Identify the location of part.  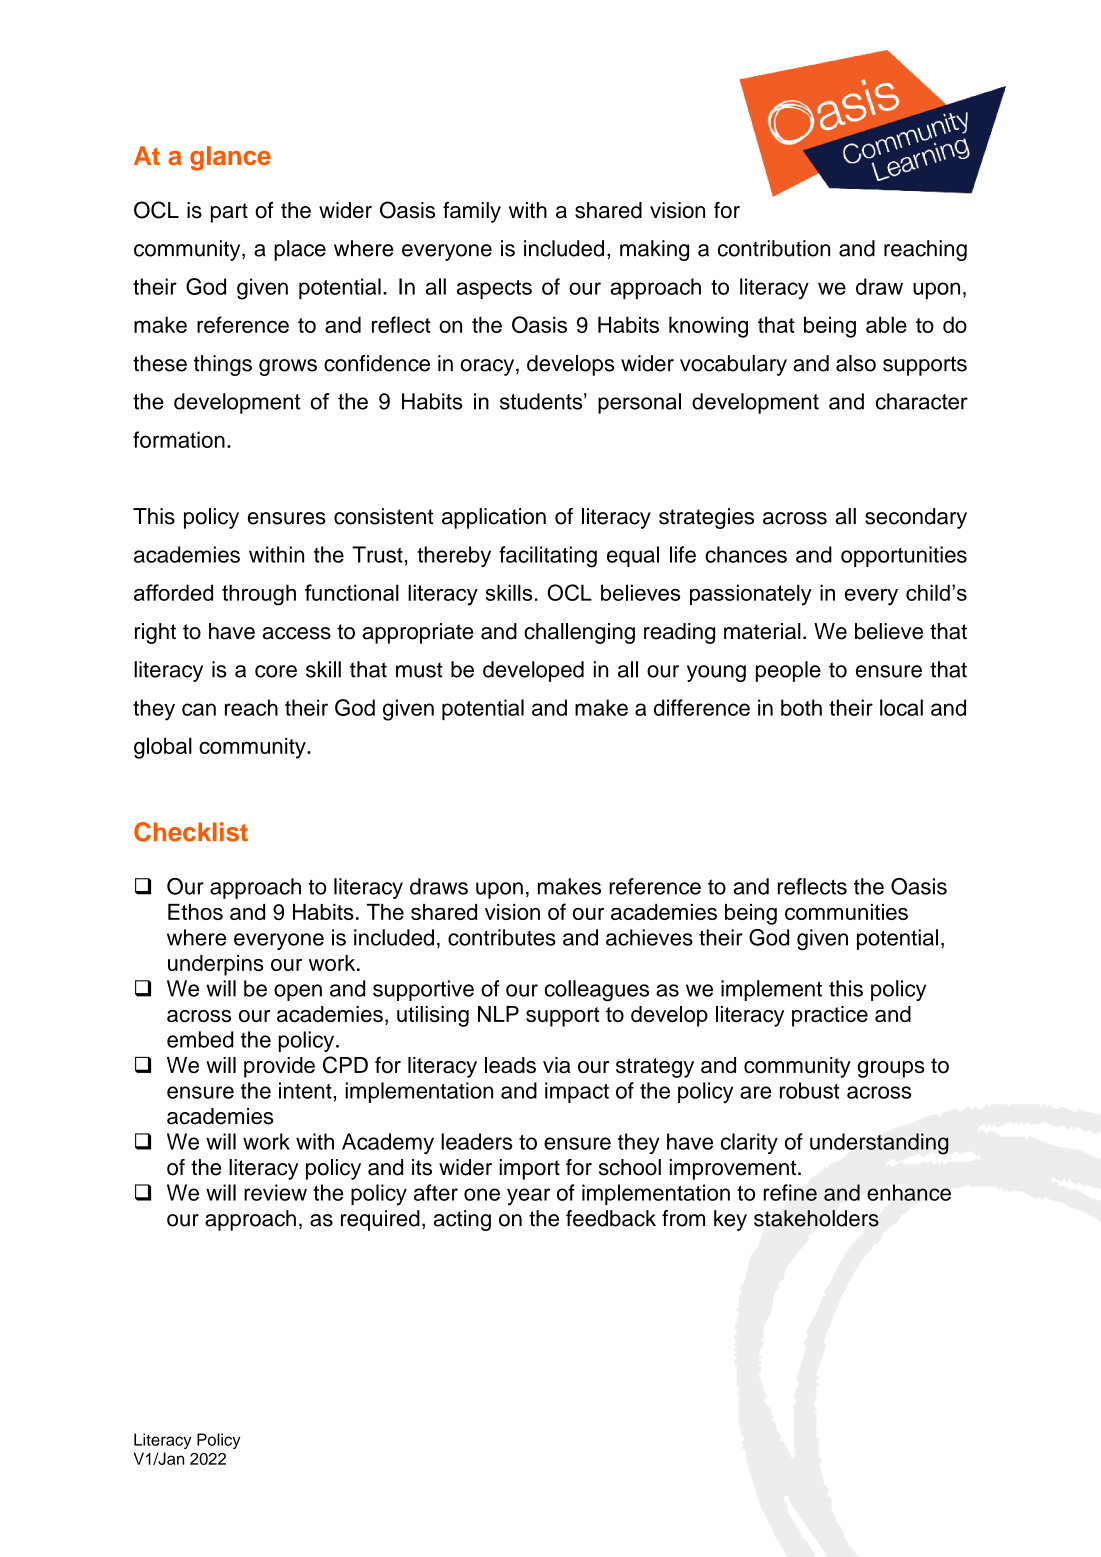
(229, 213).
